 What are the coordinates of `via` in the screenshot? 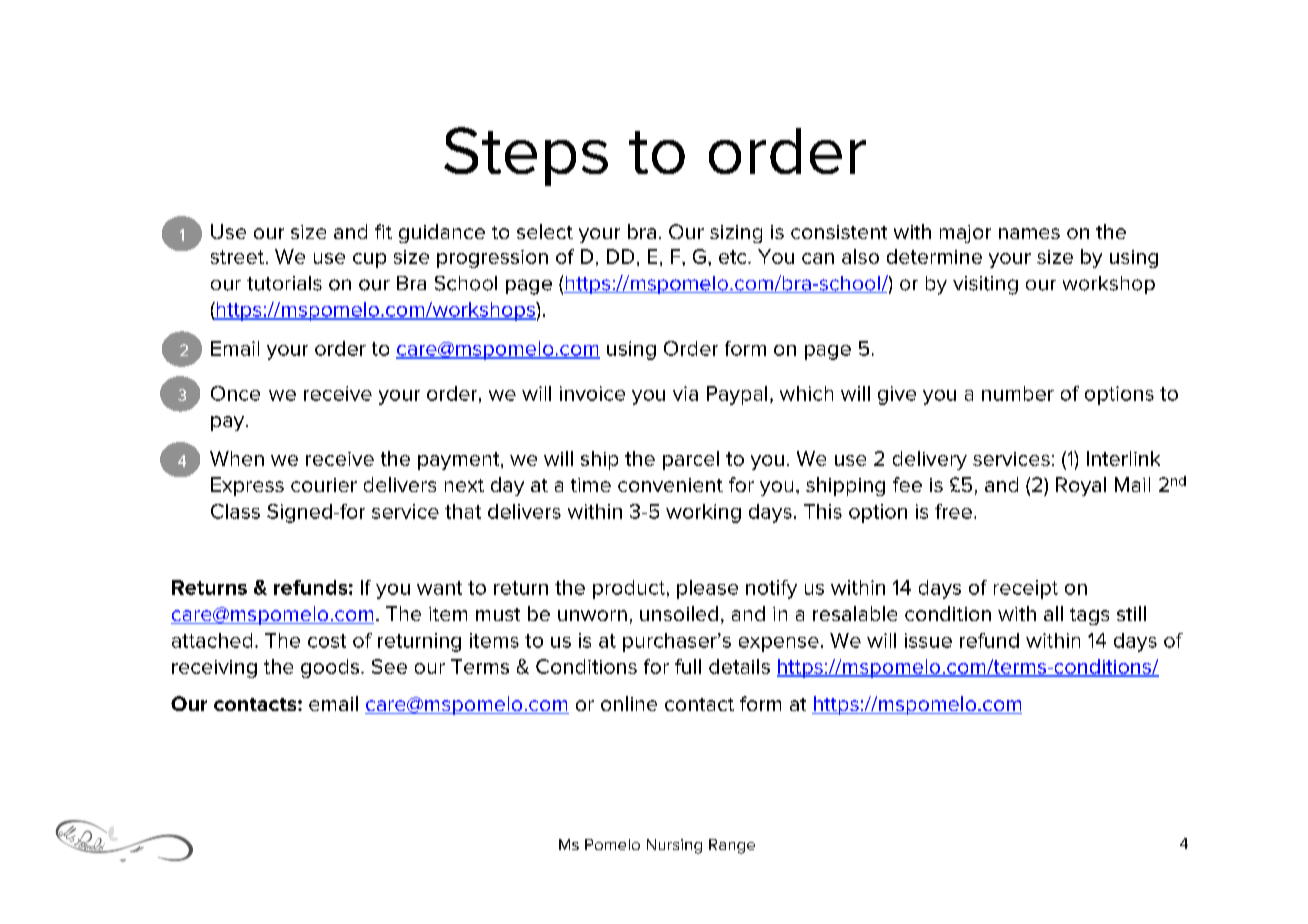 It's located at (685, 393).
